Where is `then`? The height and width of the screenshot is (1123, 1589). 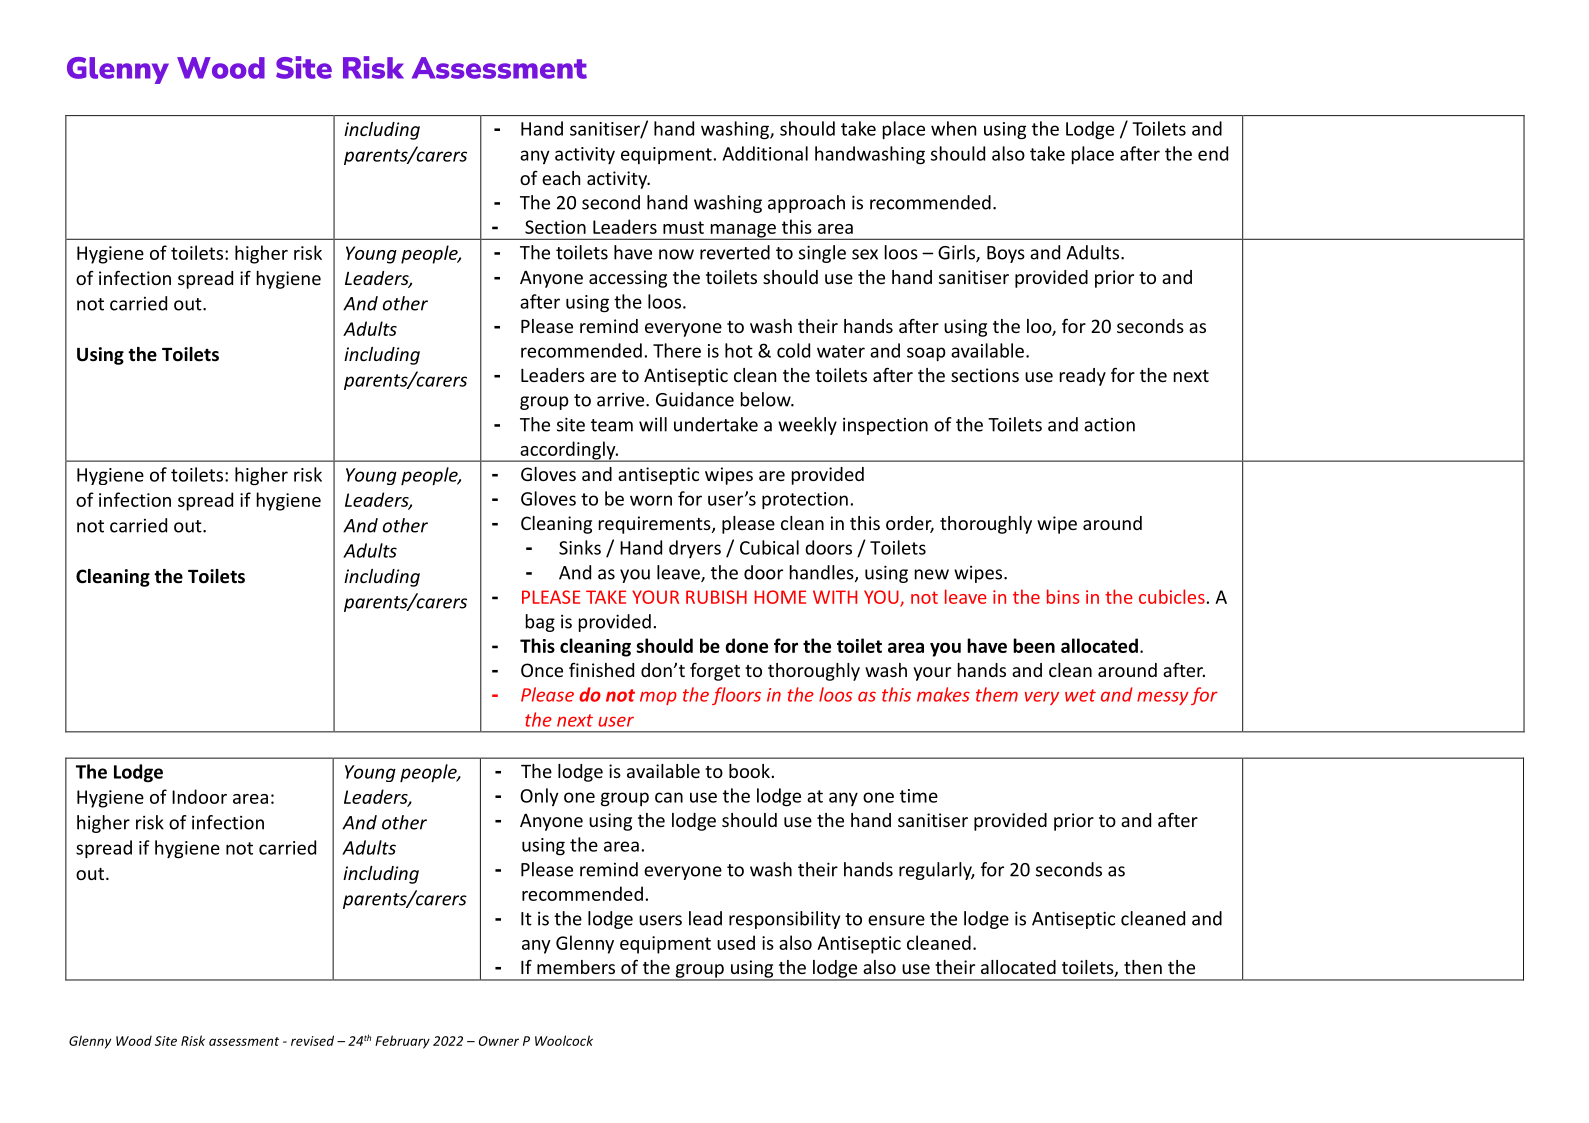
then is located at coordinates (1143, 967).
